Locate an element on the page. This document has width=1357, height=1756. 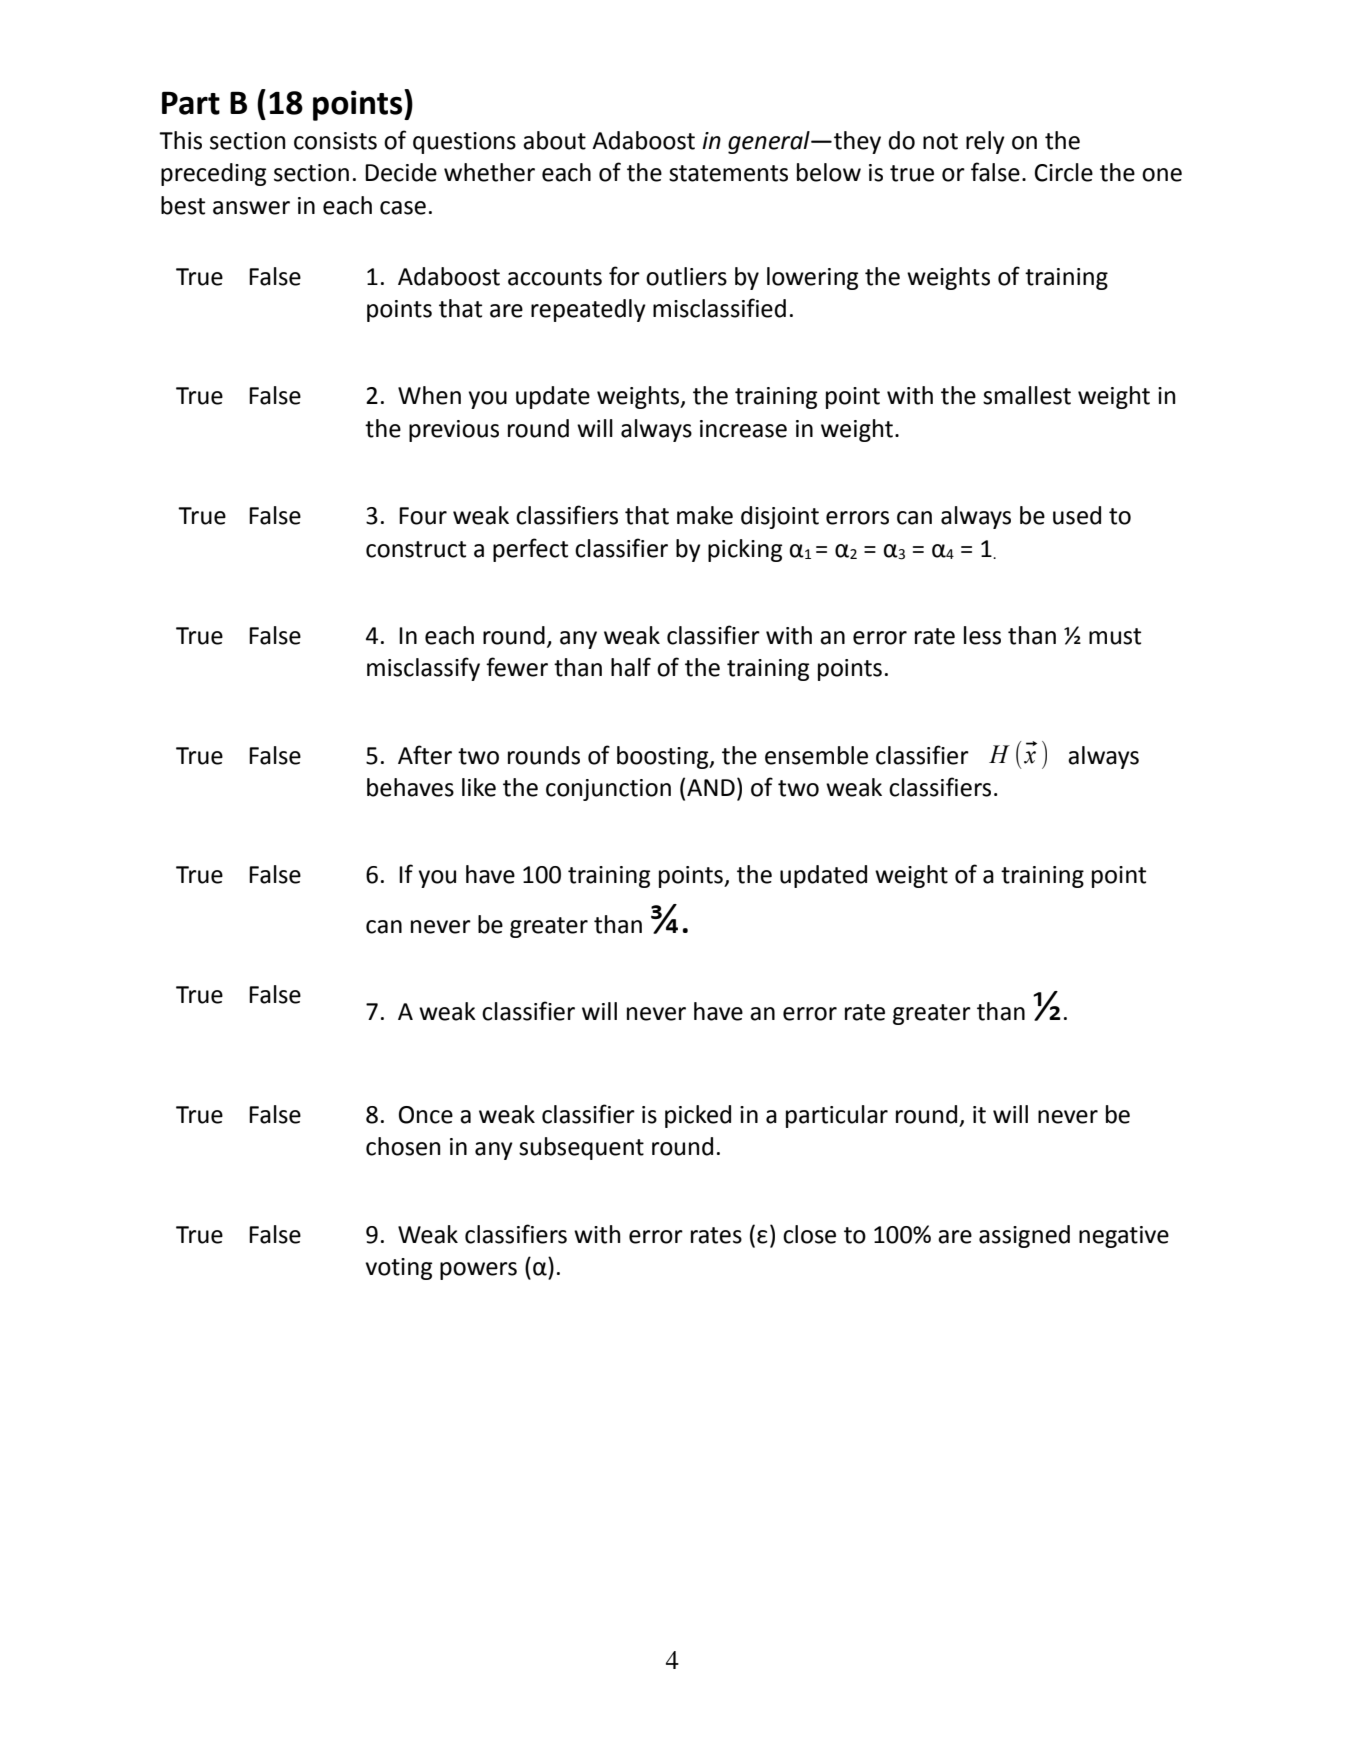
consists is located at coordinates (335, 141).
